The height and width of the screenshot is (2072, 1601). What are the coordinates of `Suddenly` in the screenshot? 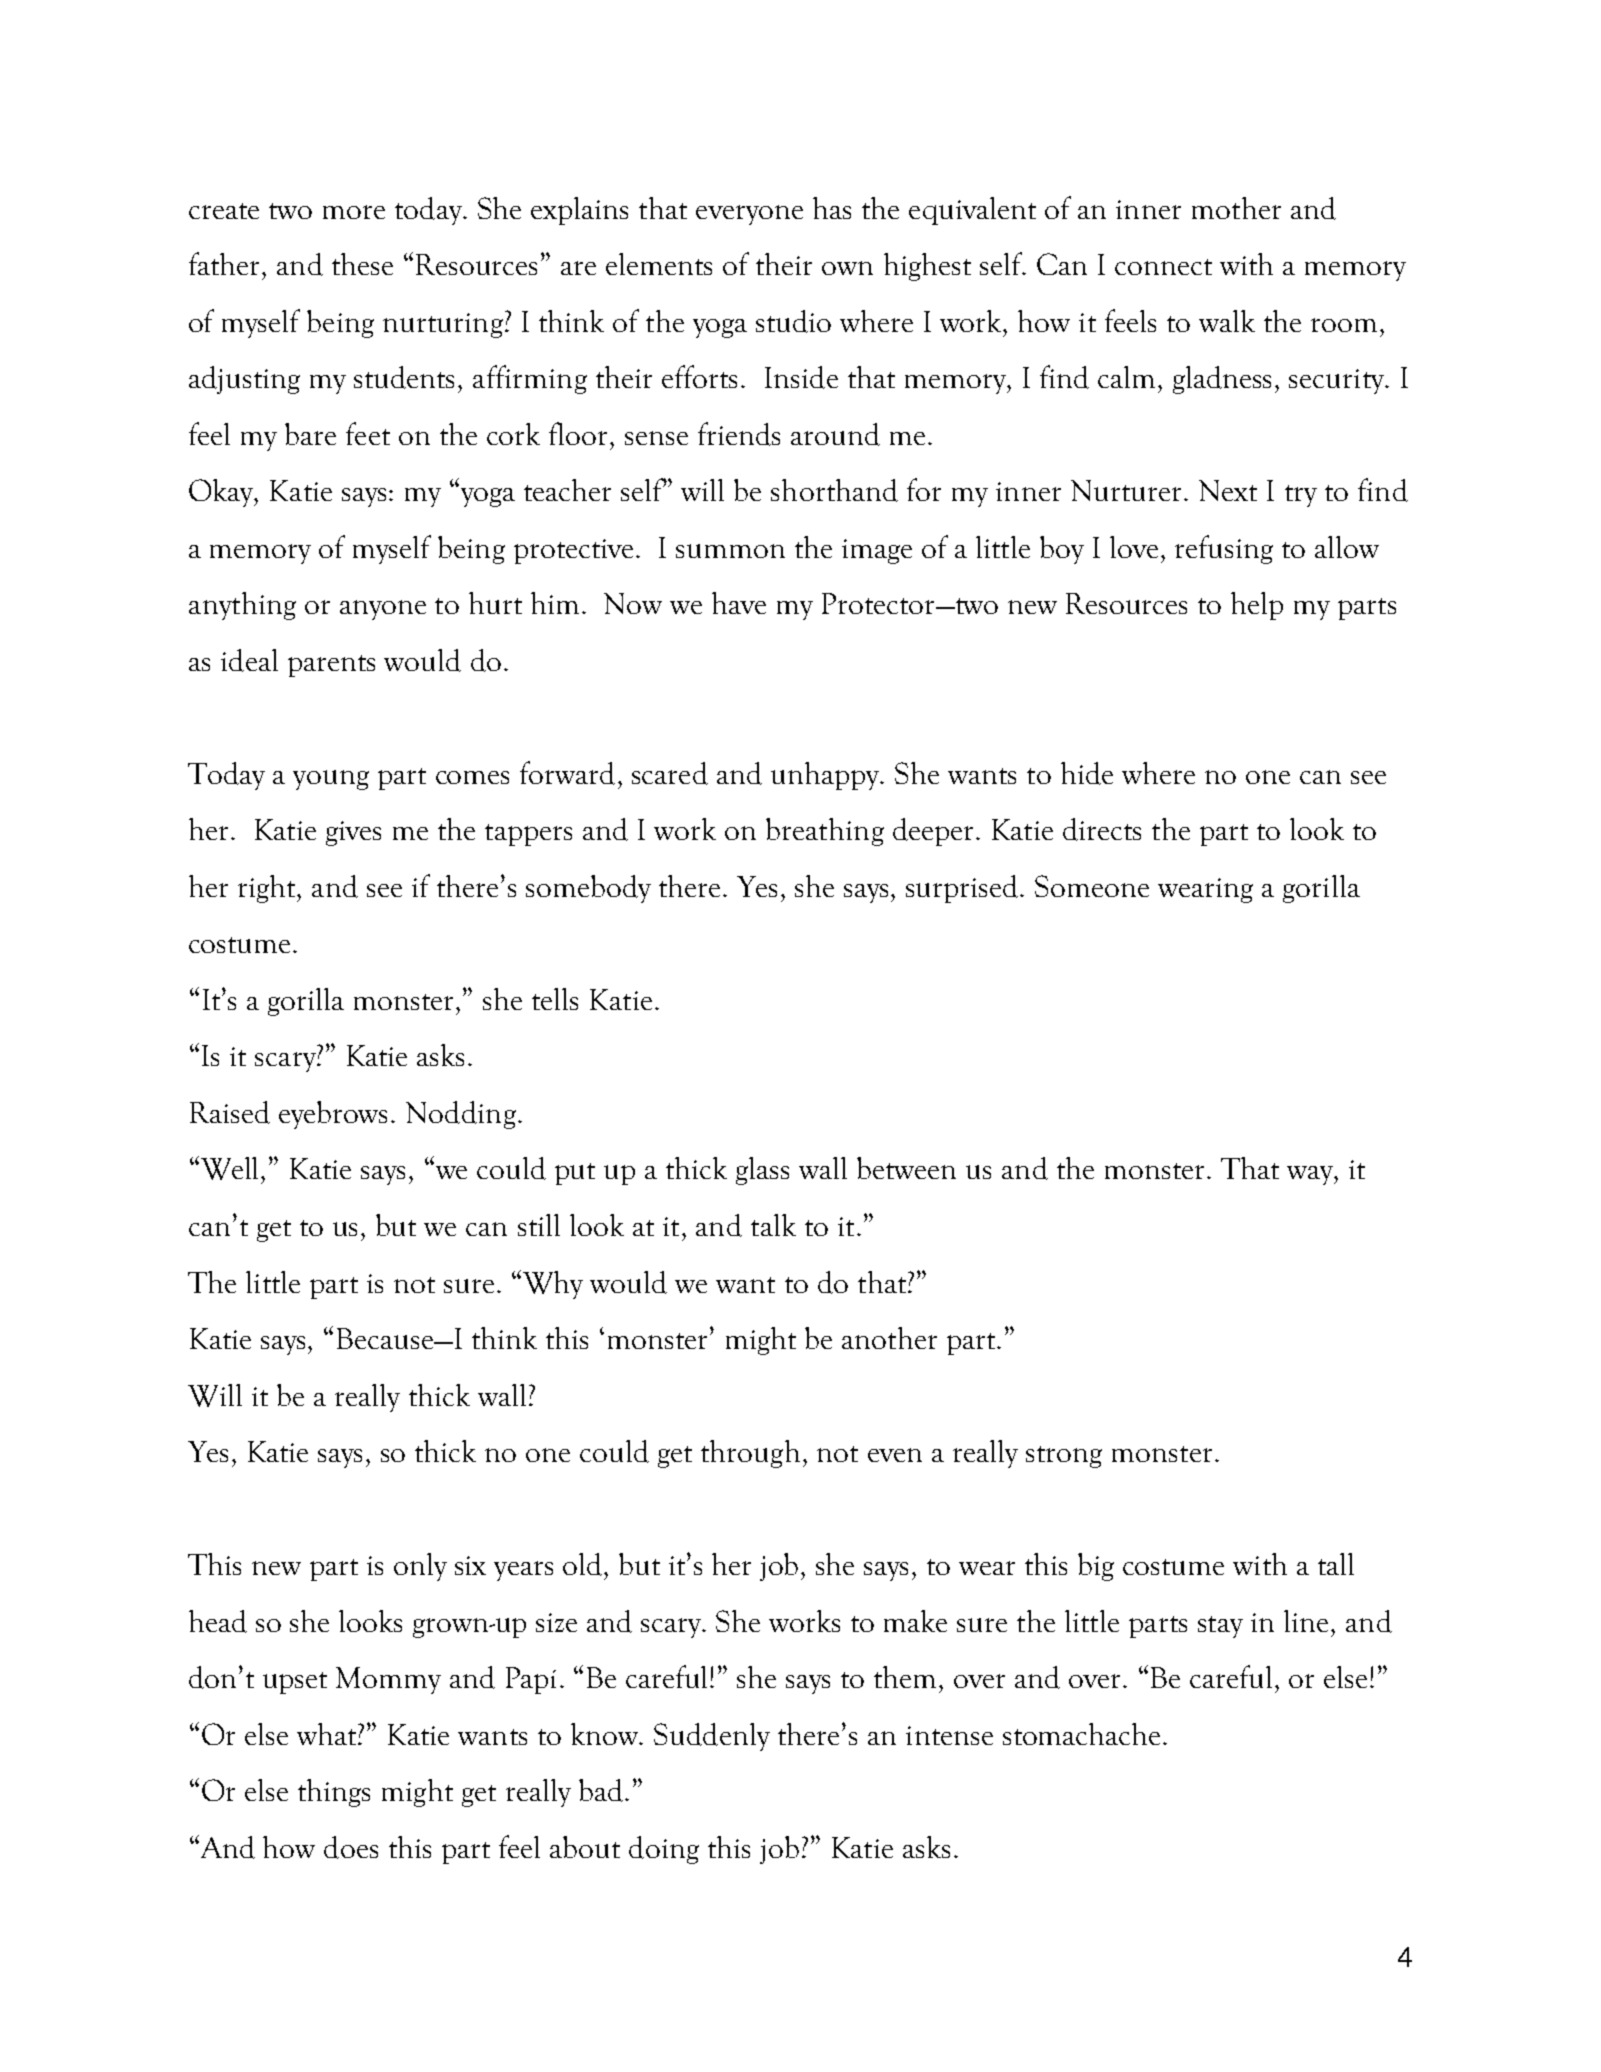 It's located at (712, 1737).
